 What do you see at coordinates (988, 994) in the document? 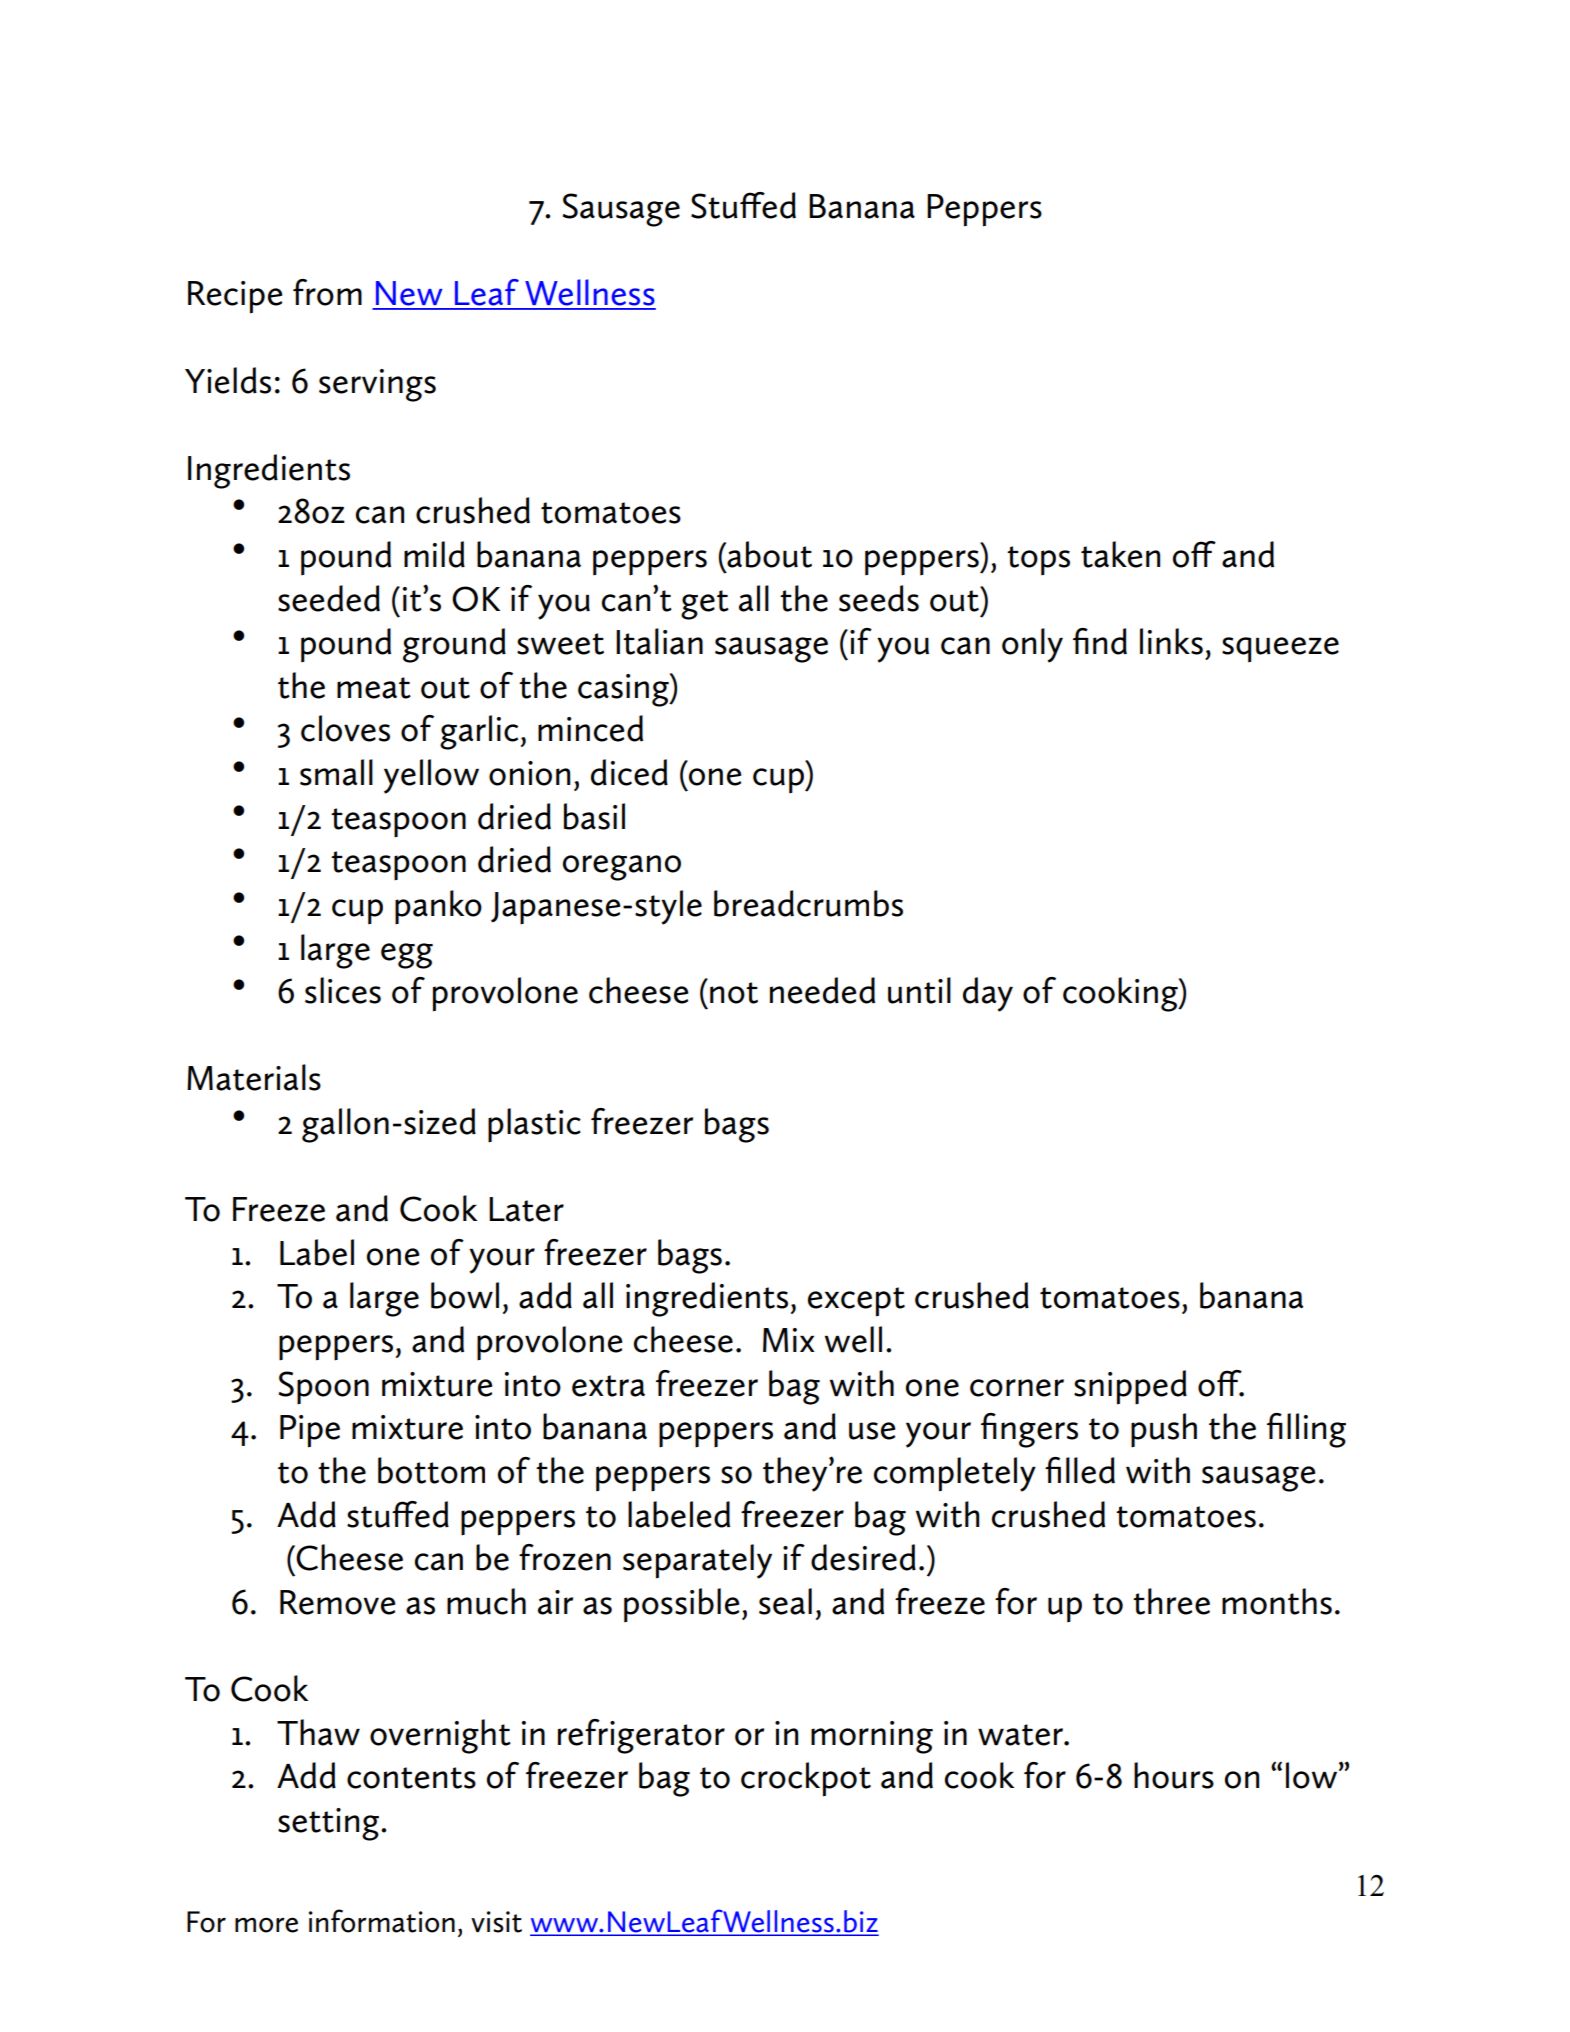
I see `day` at bounding box center [988, 994].
